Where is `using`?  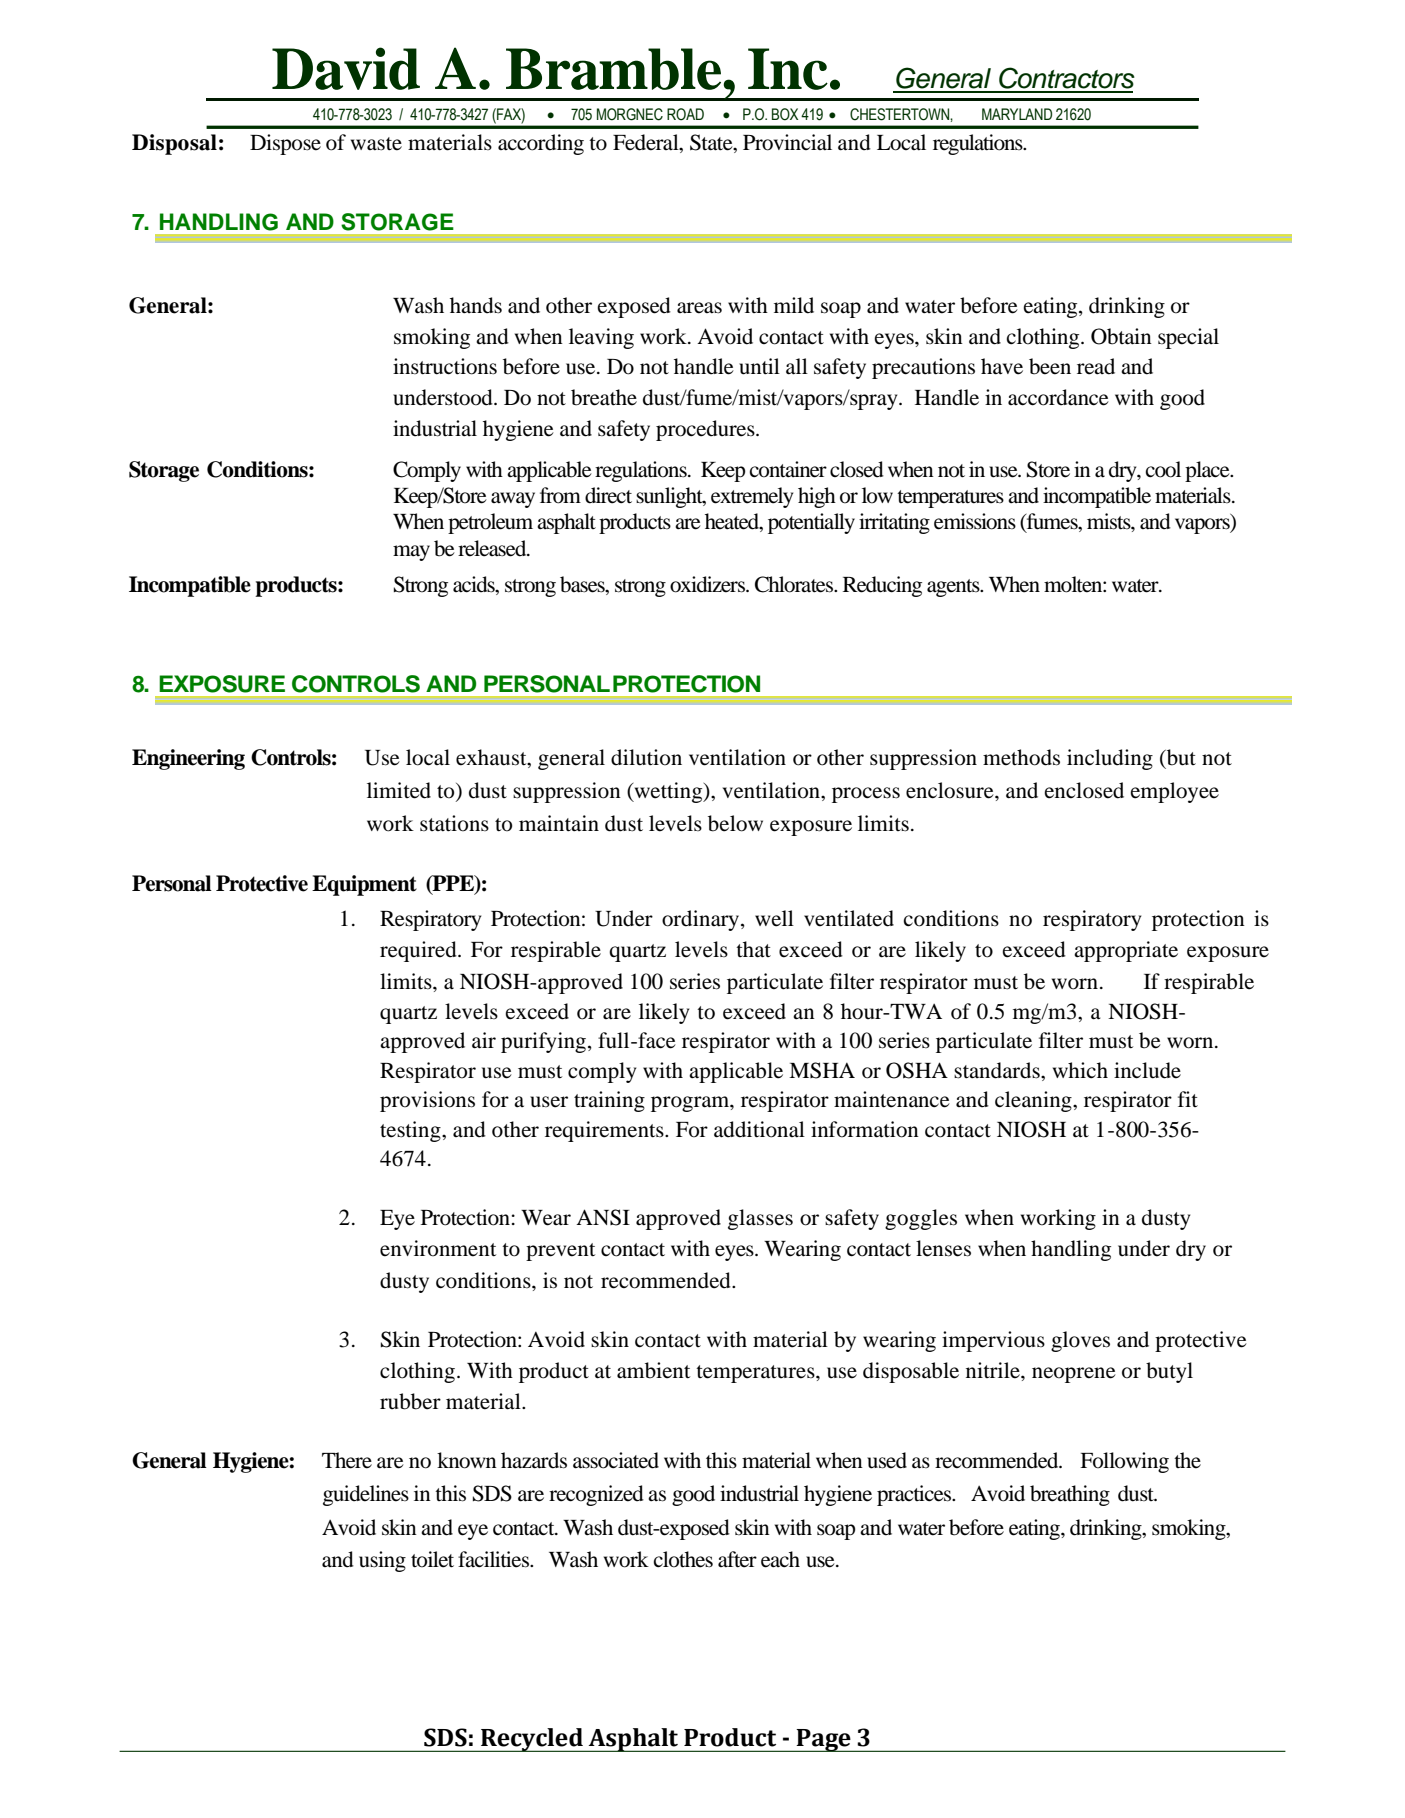
using is located at coordinates (382, 1561).
